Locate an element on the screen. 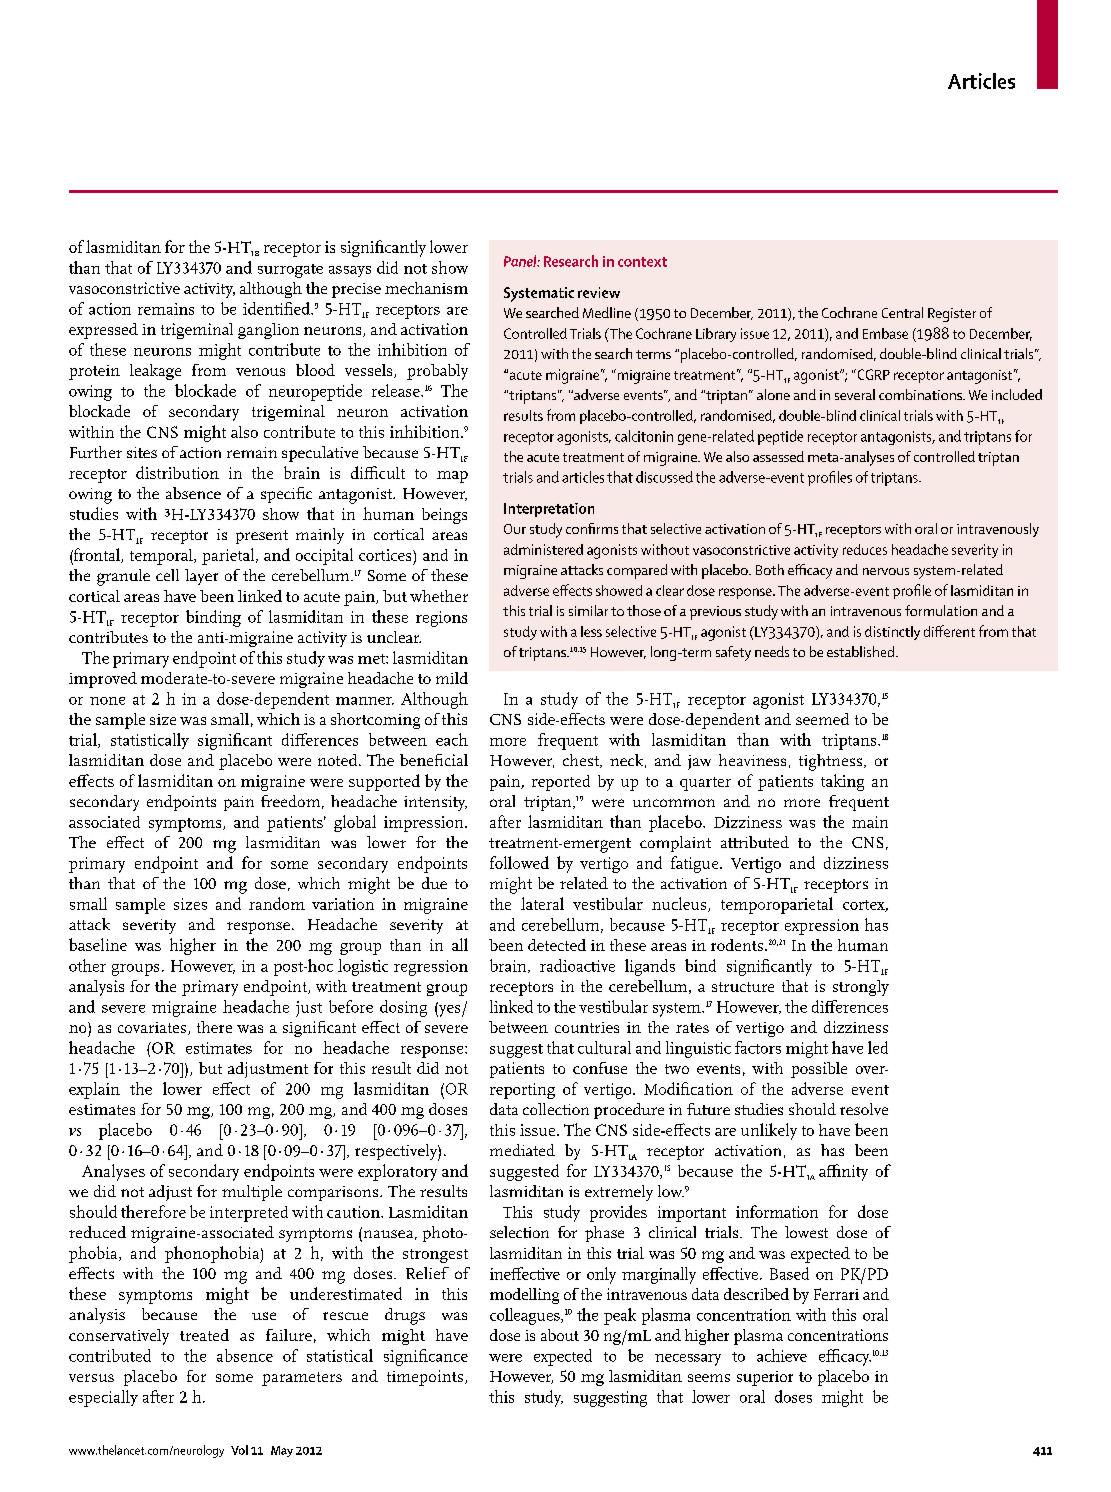 This screenshot has width=1111, height=1492. followed is located at coordinates (519, 862).
